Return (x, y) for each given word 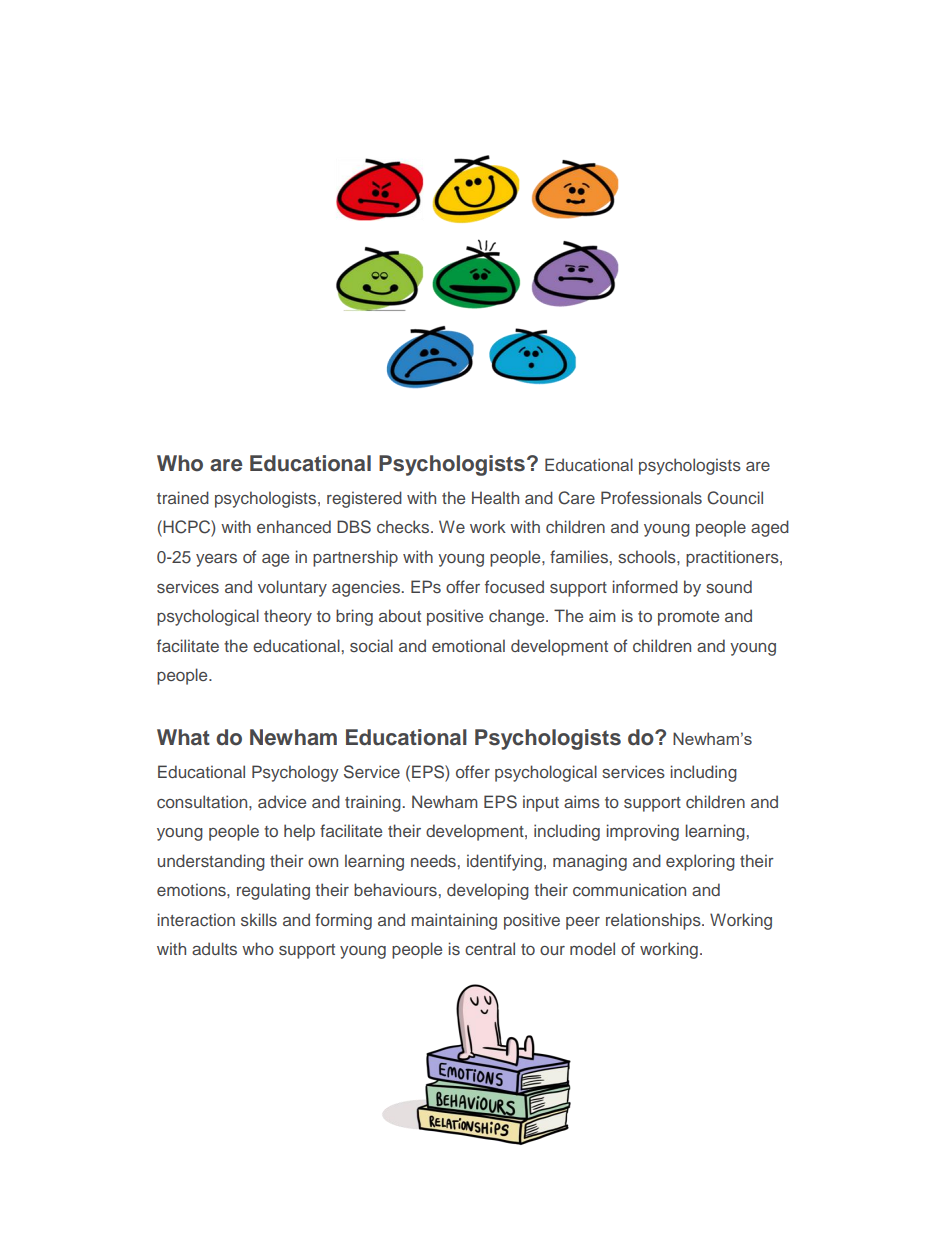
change (518, 617)
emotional (468, 645)
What (183, 737)
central (490, 948)
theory (288, 617)
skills (259, 919)
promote (688, 618)
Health (495, 497)
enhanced (294, 526)
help (299, 832)
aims (582, 801)
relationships (654, 921)
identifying (504, 862)
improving (643, 832)
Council (735, 498)
